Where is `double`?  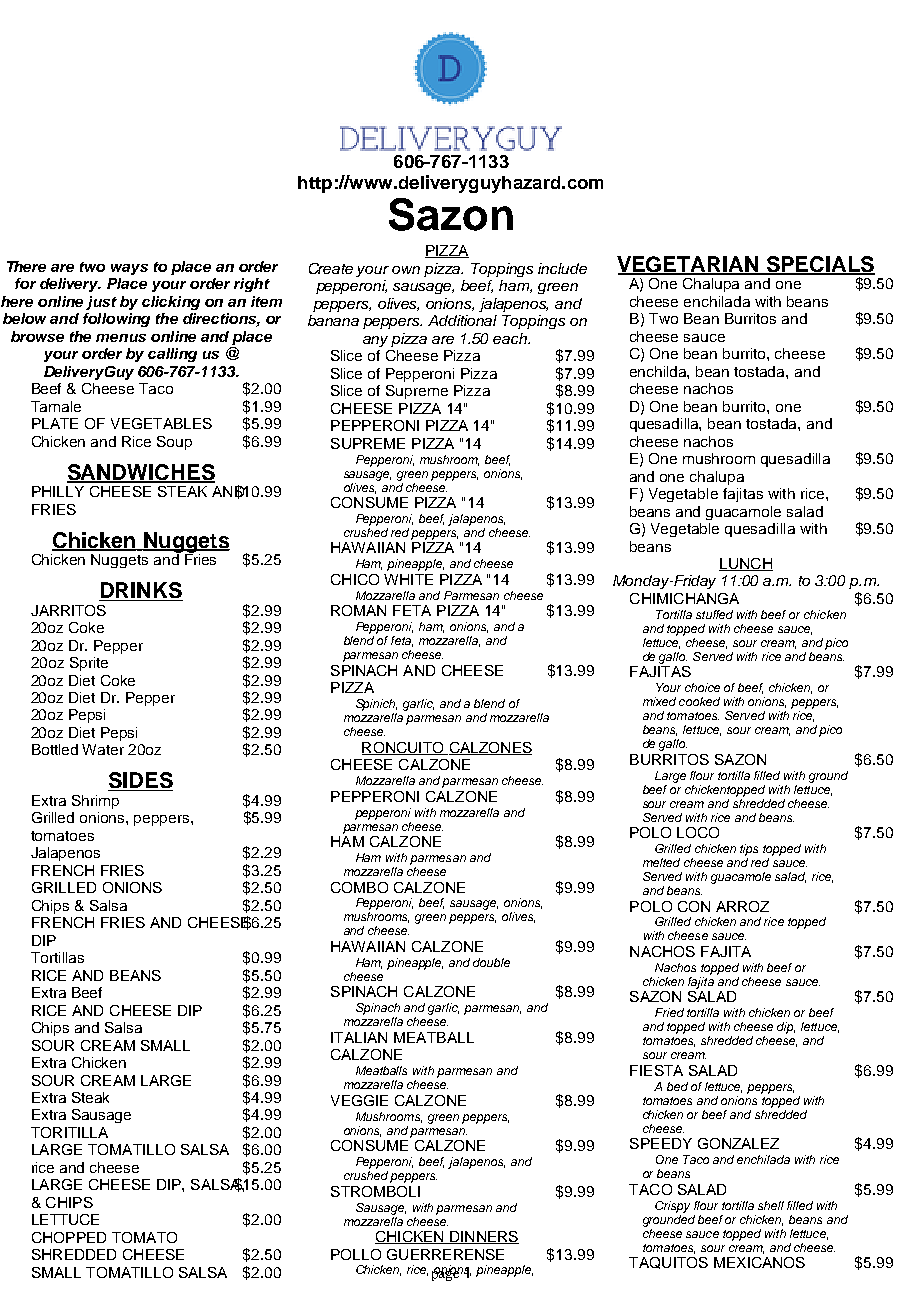 double is located at coordinates (491, 962).
